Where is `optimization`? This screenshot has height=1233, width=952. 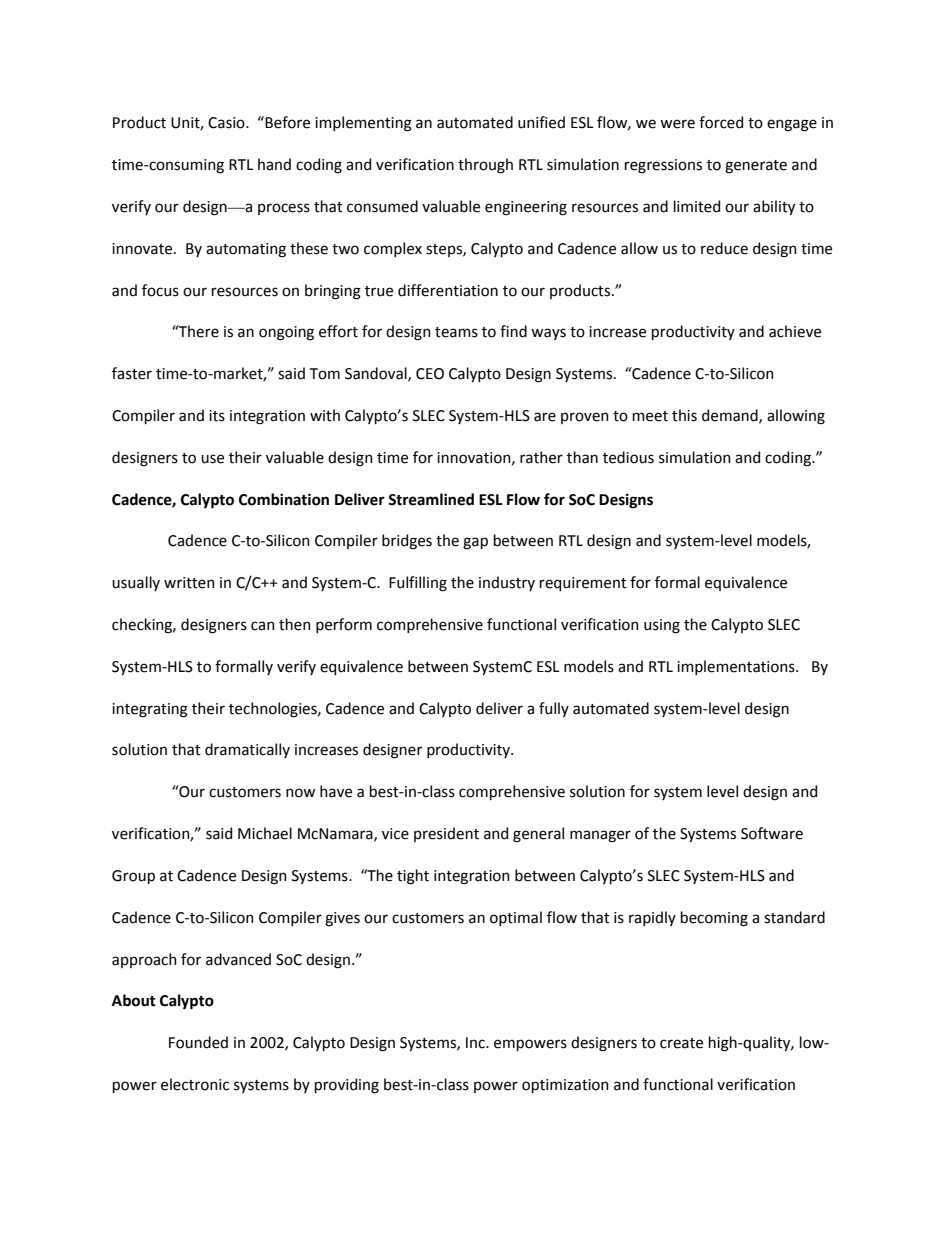
optimization is located at coordinates (565, 1086).
